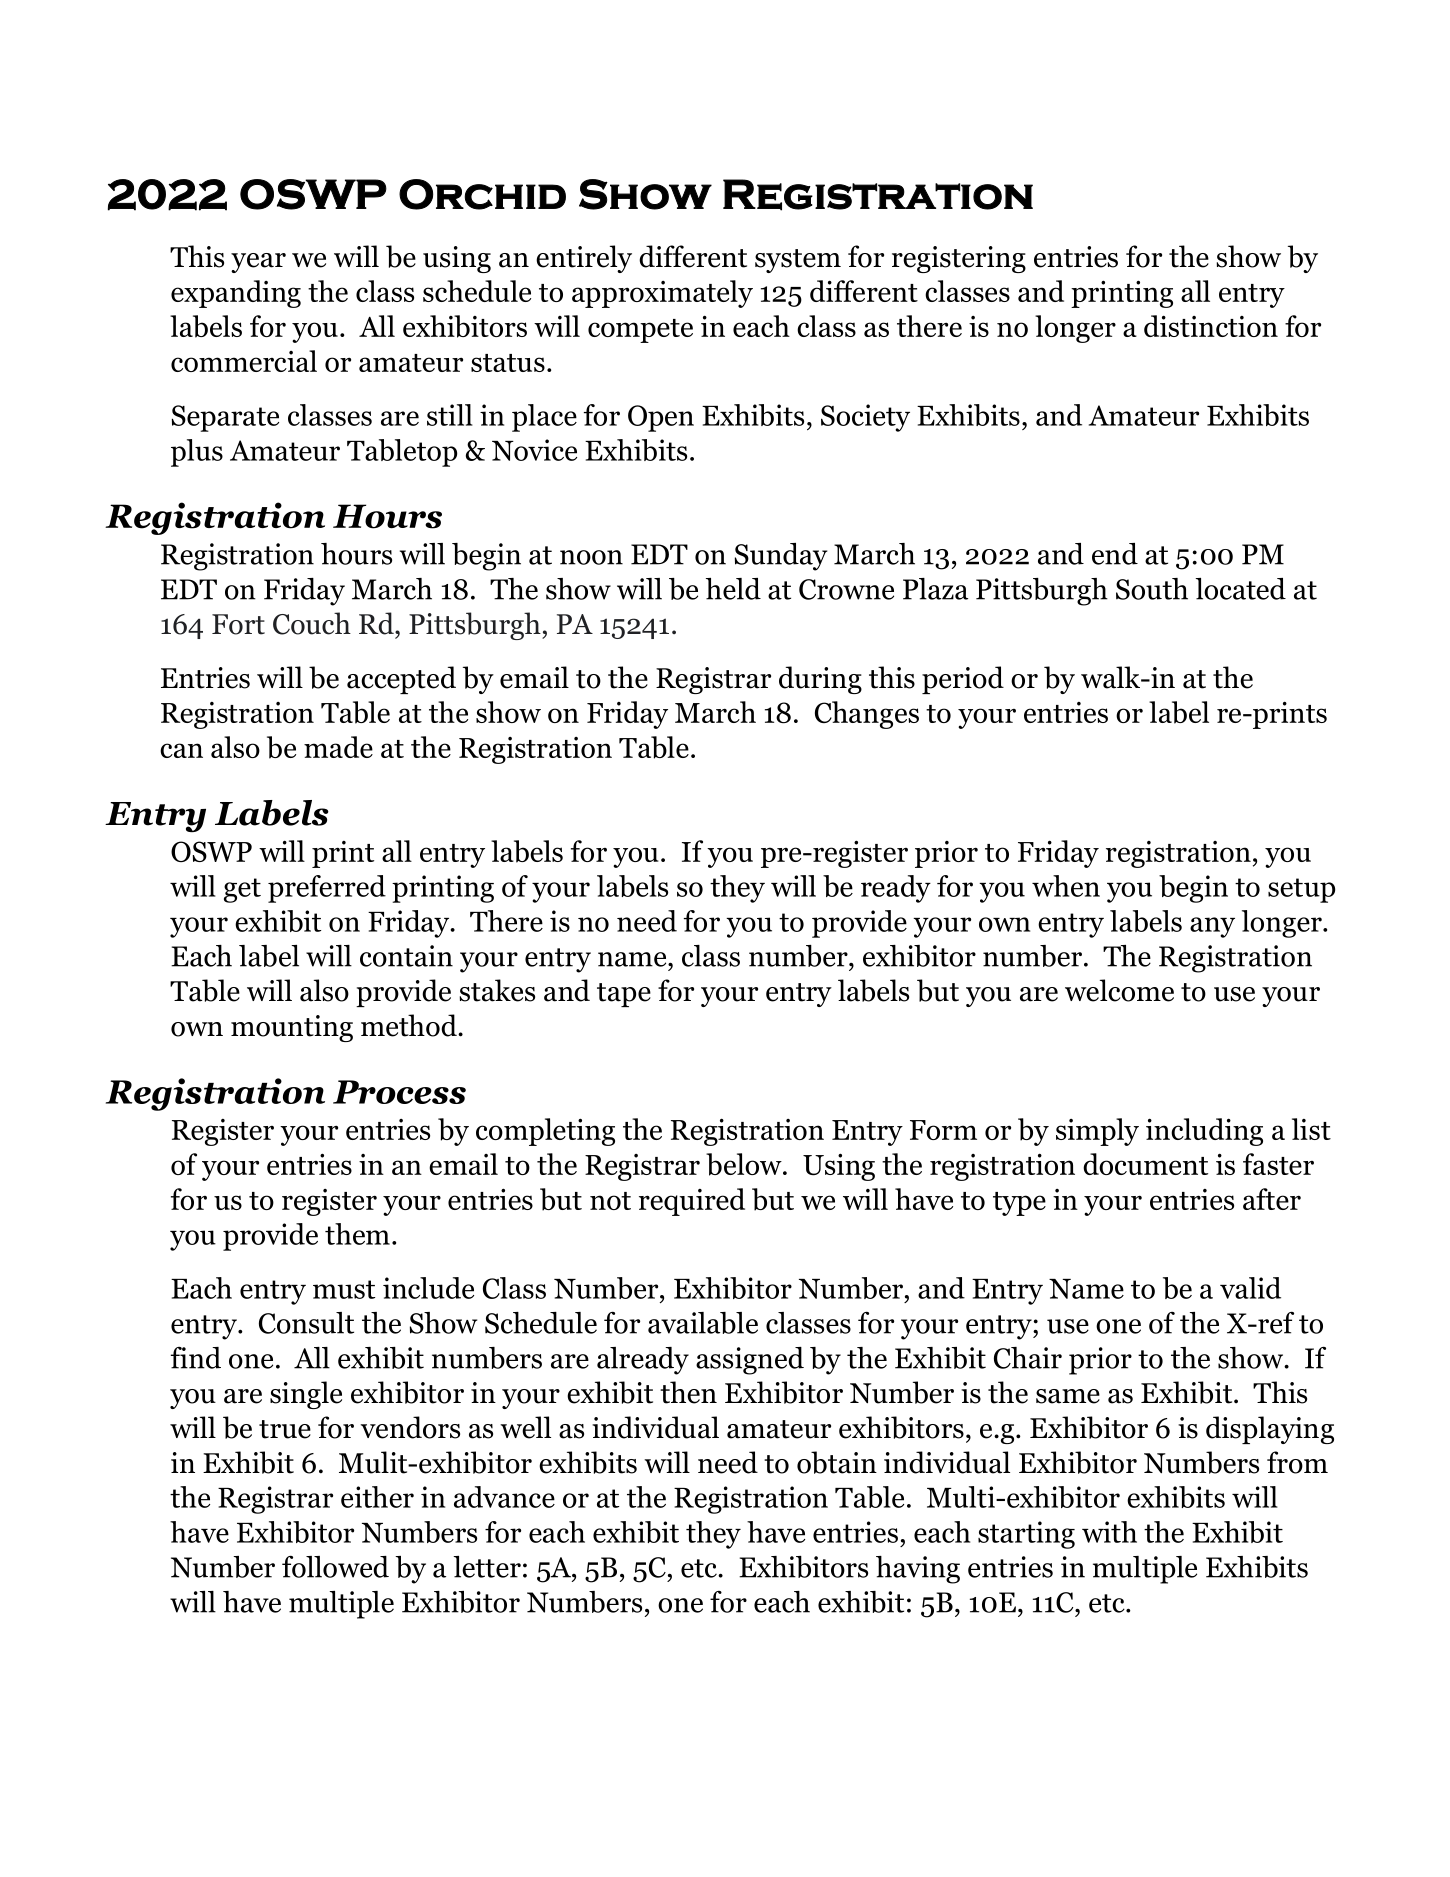  I want to click on made, so click(338, 747).
